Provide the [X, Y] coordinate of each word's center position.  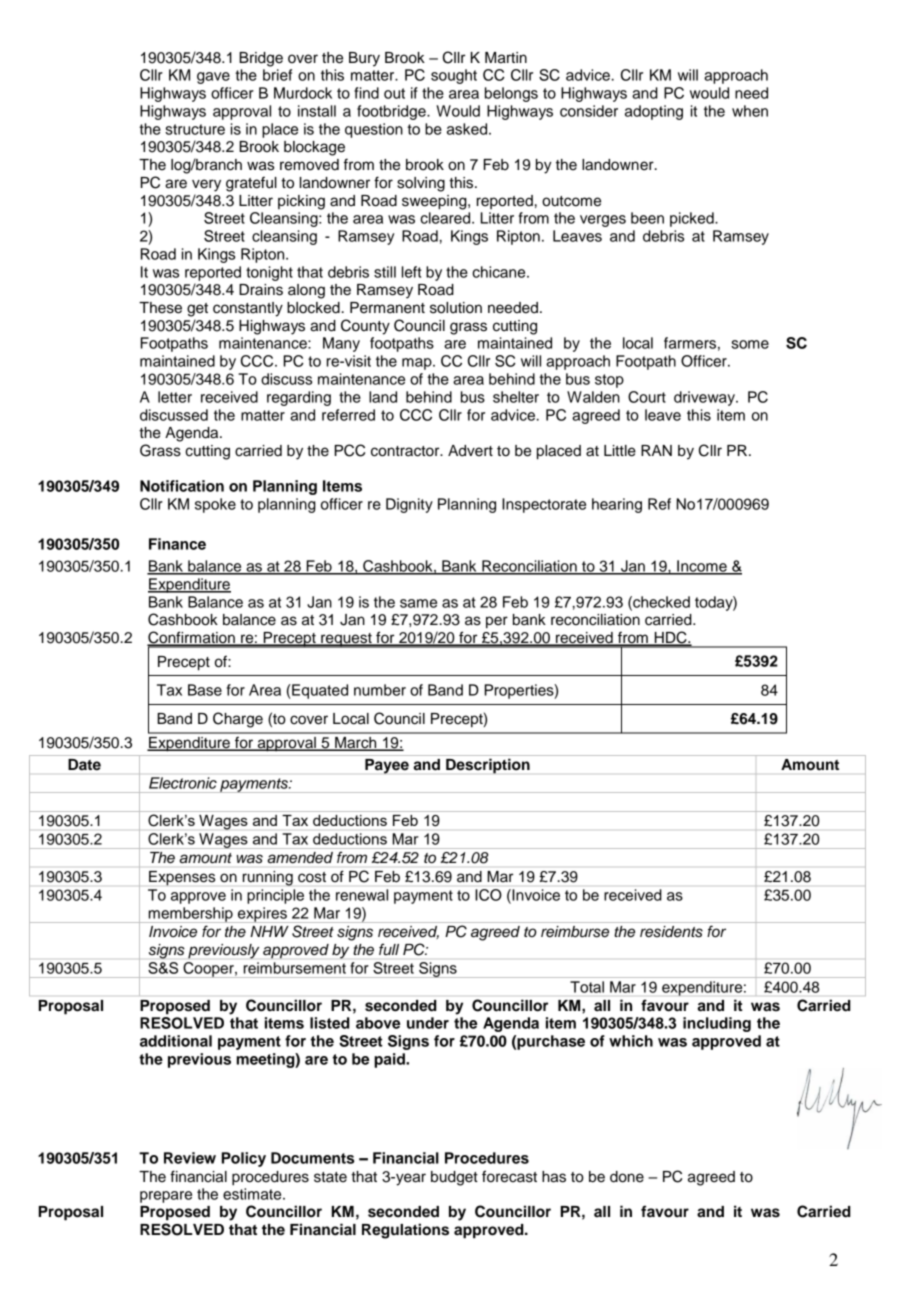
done [627, 1177]
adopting [654, 112]
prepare [166, 1197]
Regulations [405, 1231]
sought [454, 76]
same [418, 603]
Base [205, 690]
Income [702, 567]
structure [195, 129]
